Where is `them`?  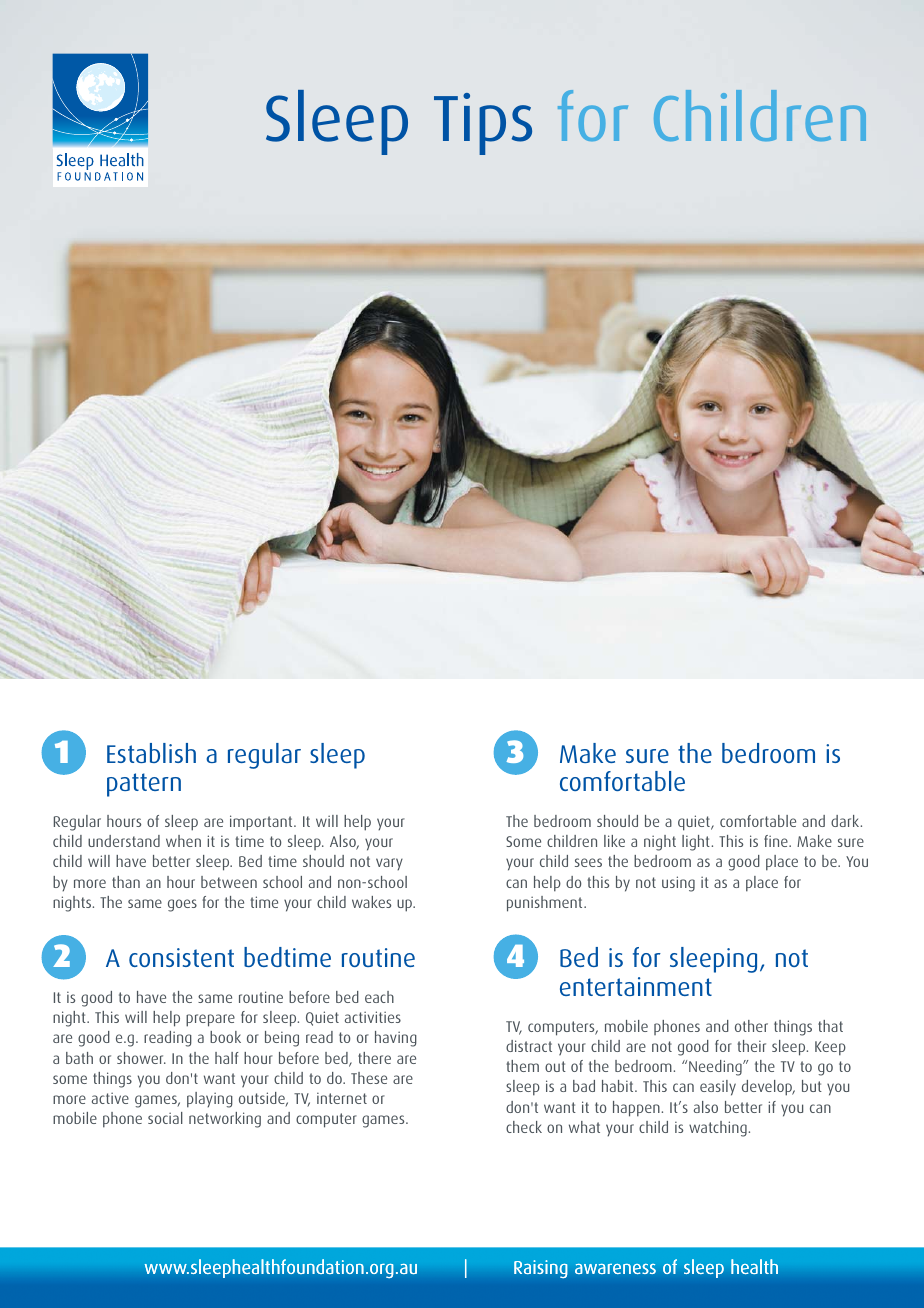 them is located at coordinates (522, 1066).
